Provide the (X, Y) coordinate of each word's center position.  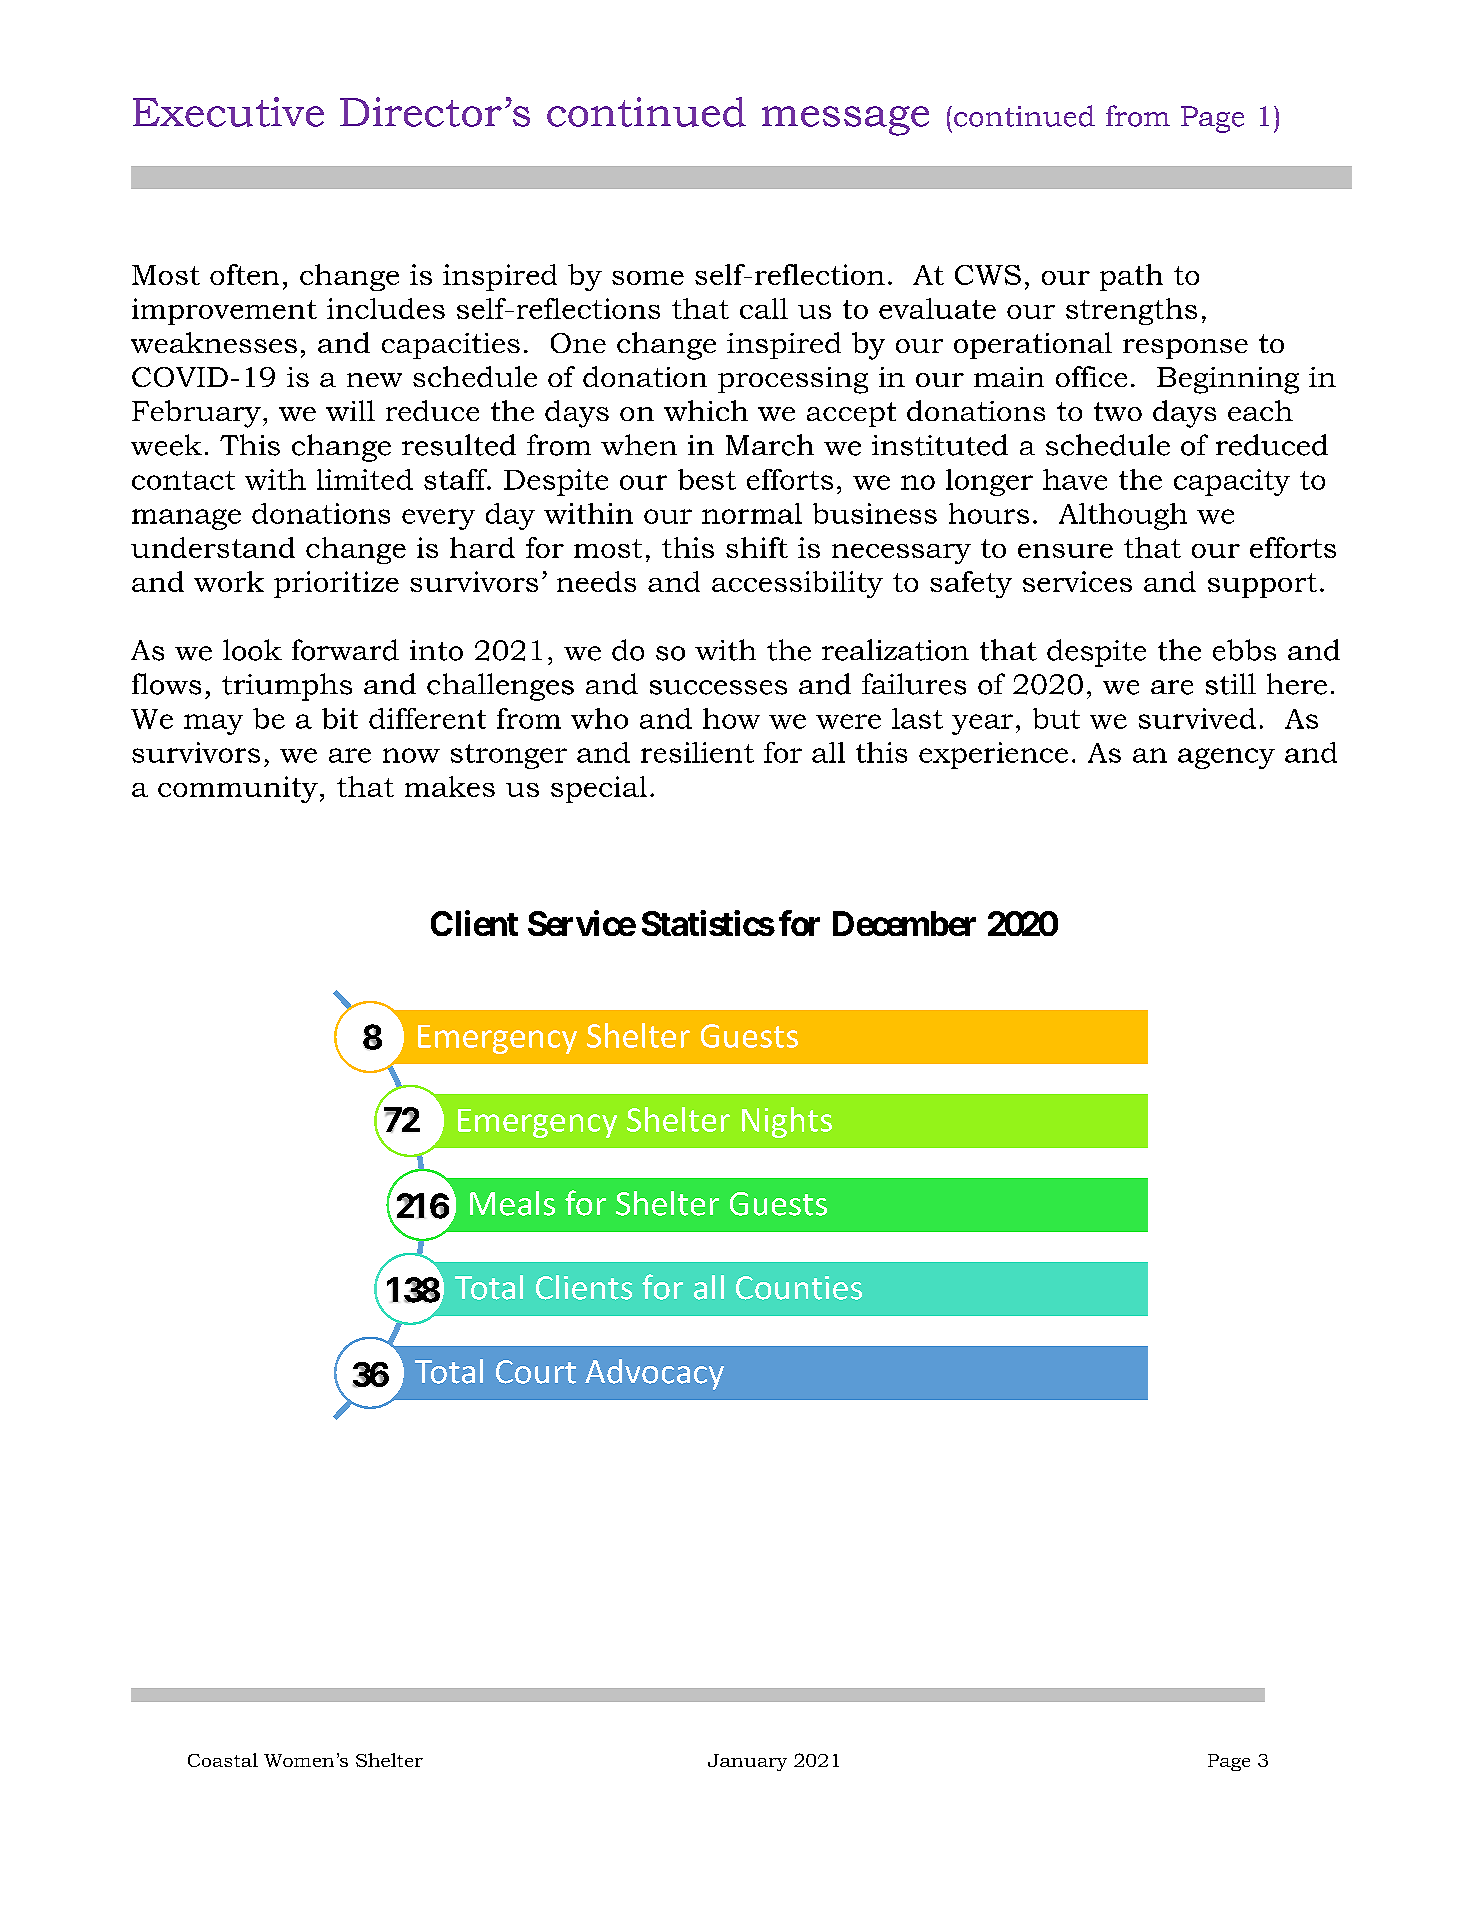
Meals (512, 1203)
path (1131, 277)
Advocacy (654, 1374)
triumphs (287, 687)
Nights (787, 1122)
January (747, 1762)
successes (718, 687)
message (845, 121)
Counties (799, 1288)
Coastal (223, 1760)
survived (1197, 718)
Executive (228, 112)
